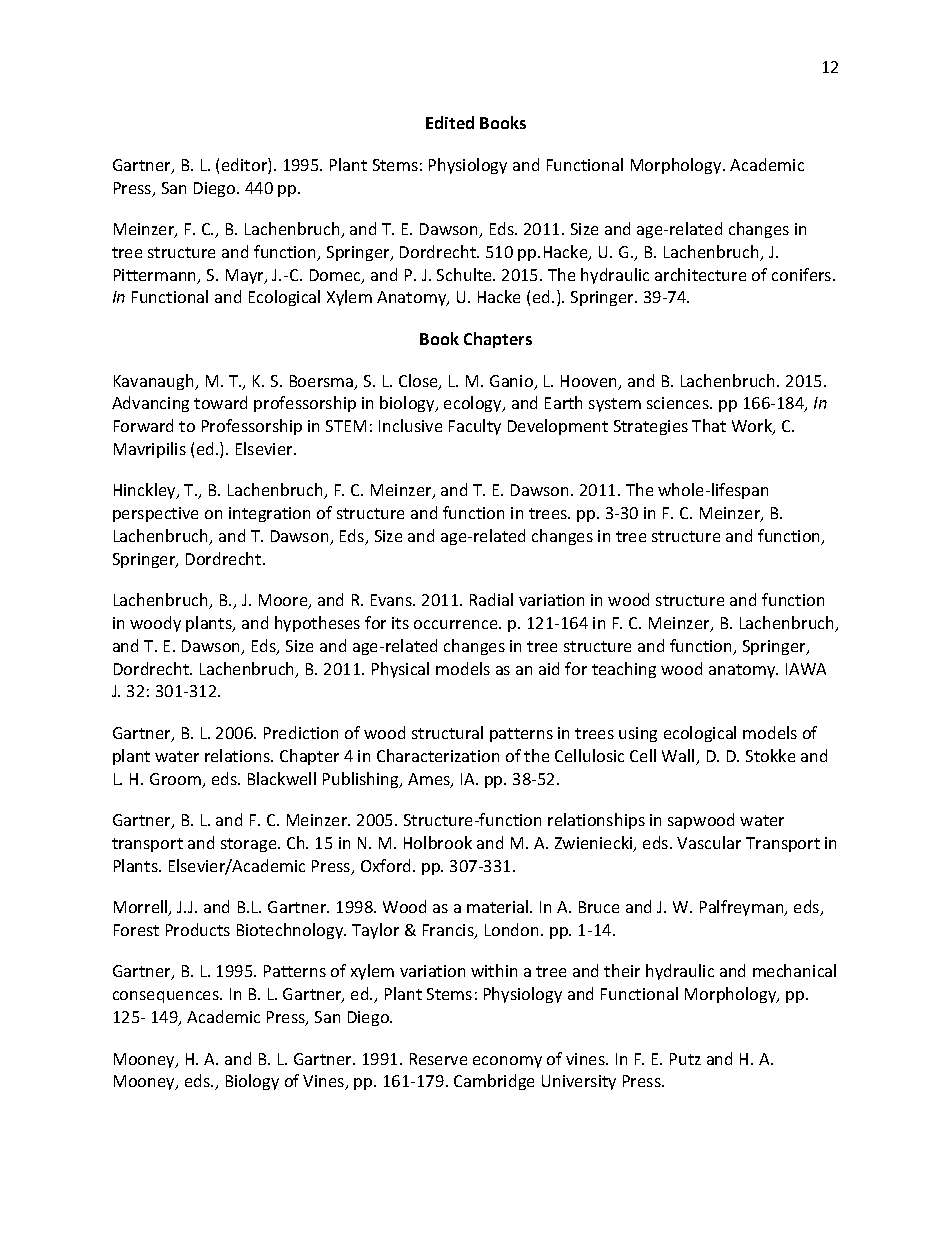  What do you see at coordinates (155, 382) in the image?
I see `Kavanaugh` at bounding box center [155, 382].
